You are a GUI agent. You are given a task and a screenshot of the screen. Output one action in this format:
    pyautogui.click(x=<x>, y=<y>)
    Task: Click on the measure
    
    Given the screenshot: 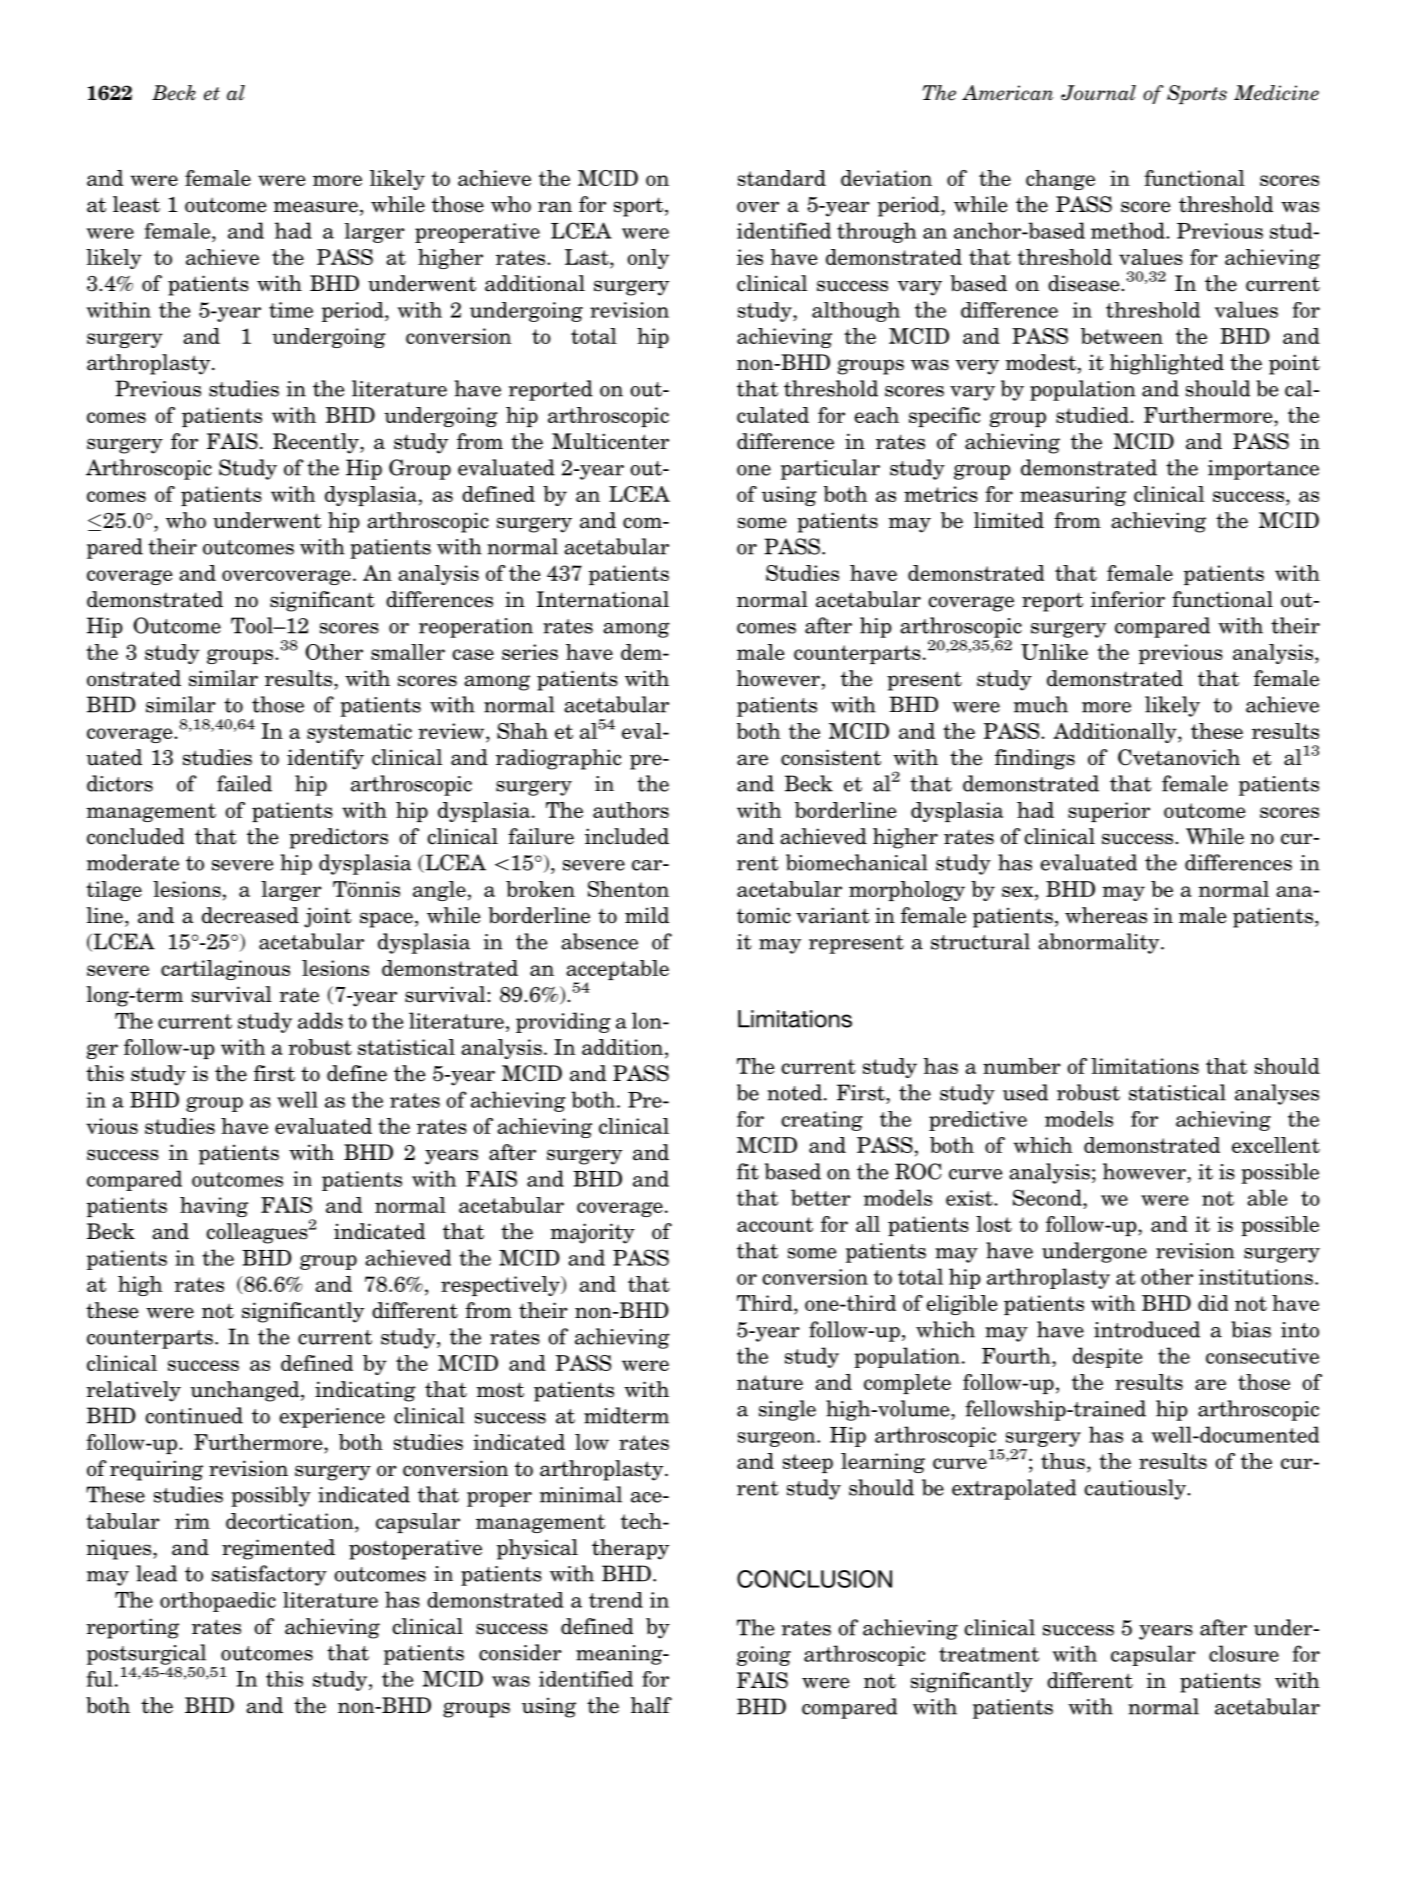 What is the action you would take?
    pyautogui.click(x=315, y=207)
